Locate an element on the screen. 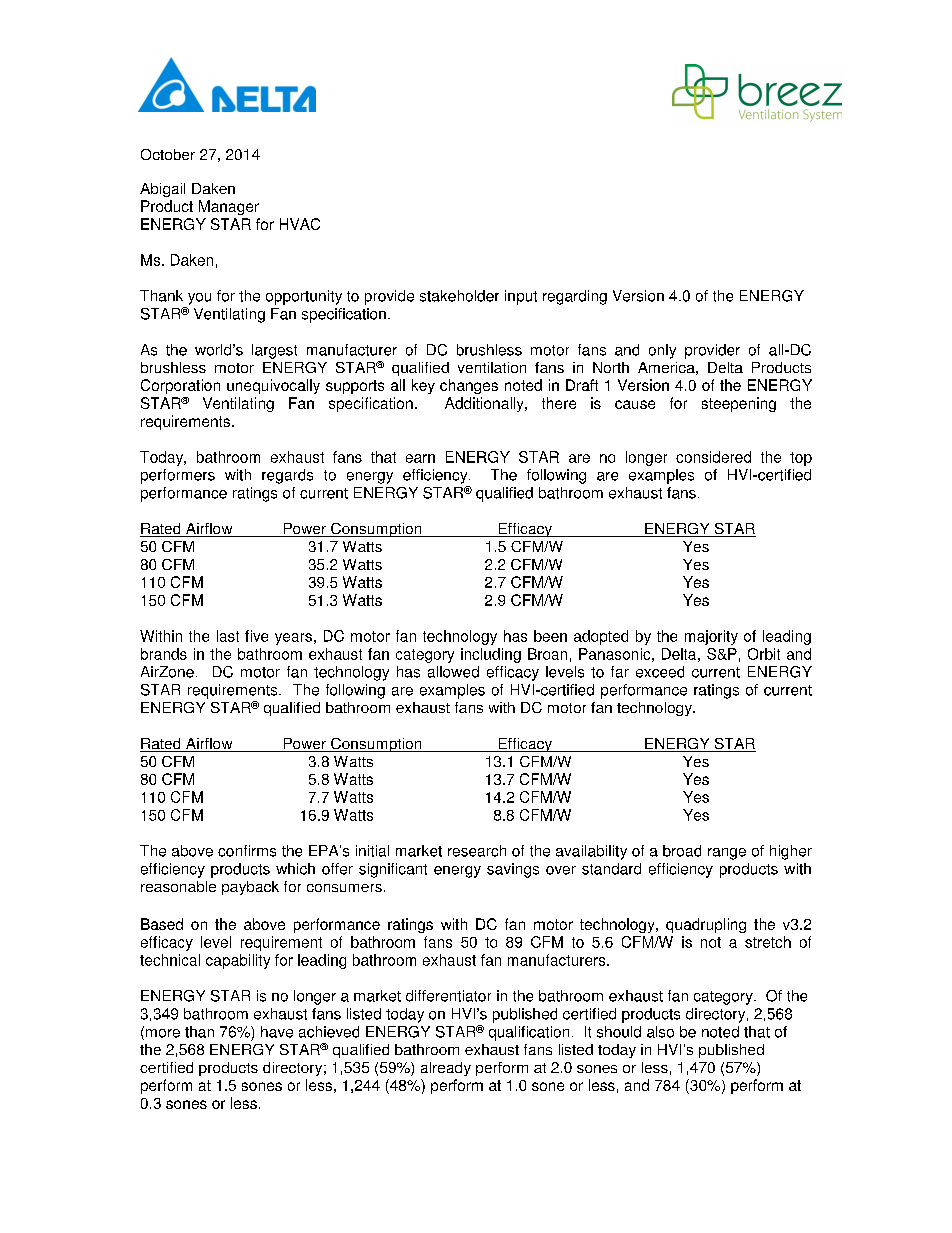 The height and width of the screenshot is (1233, 952). confirms is located at coordinates (247, 851).
